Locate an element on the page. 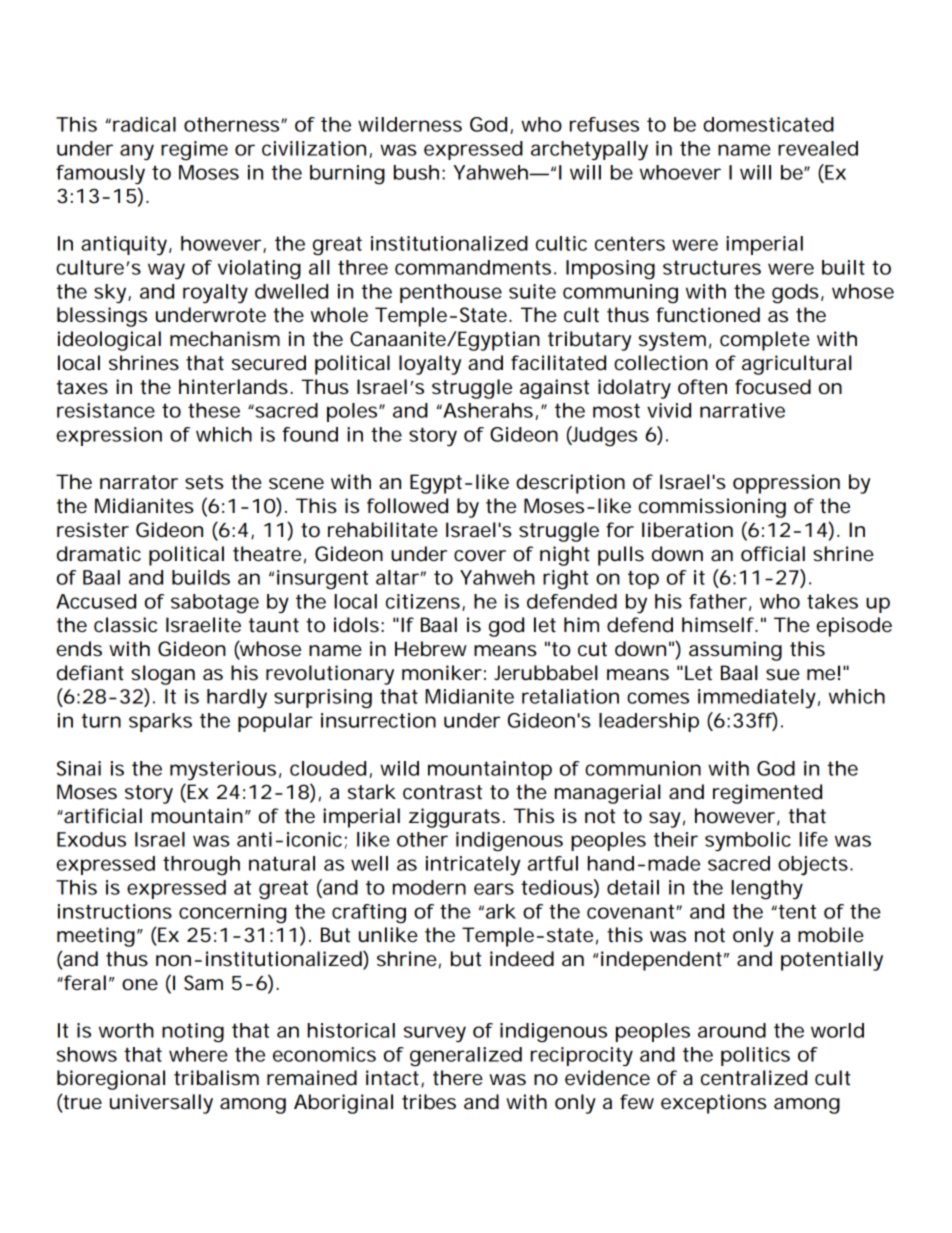 This page has height=1233, width=952. centralized is located at coordinates (754, 1078).
